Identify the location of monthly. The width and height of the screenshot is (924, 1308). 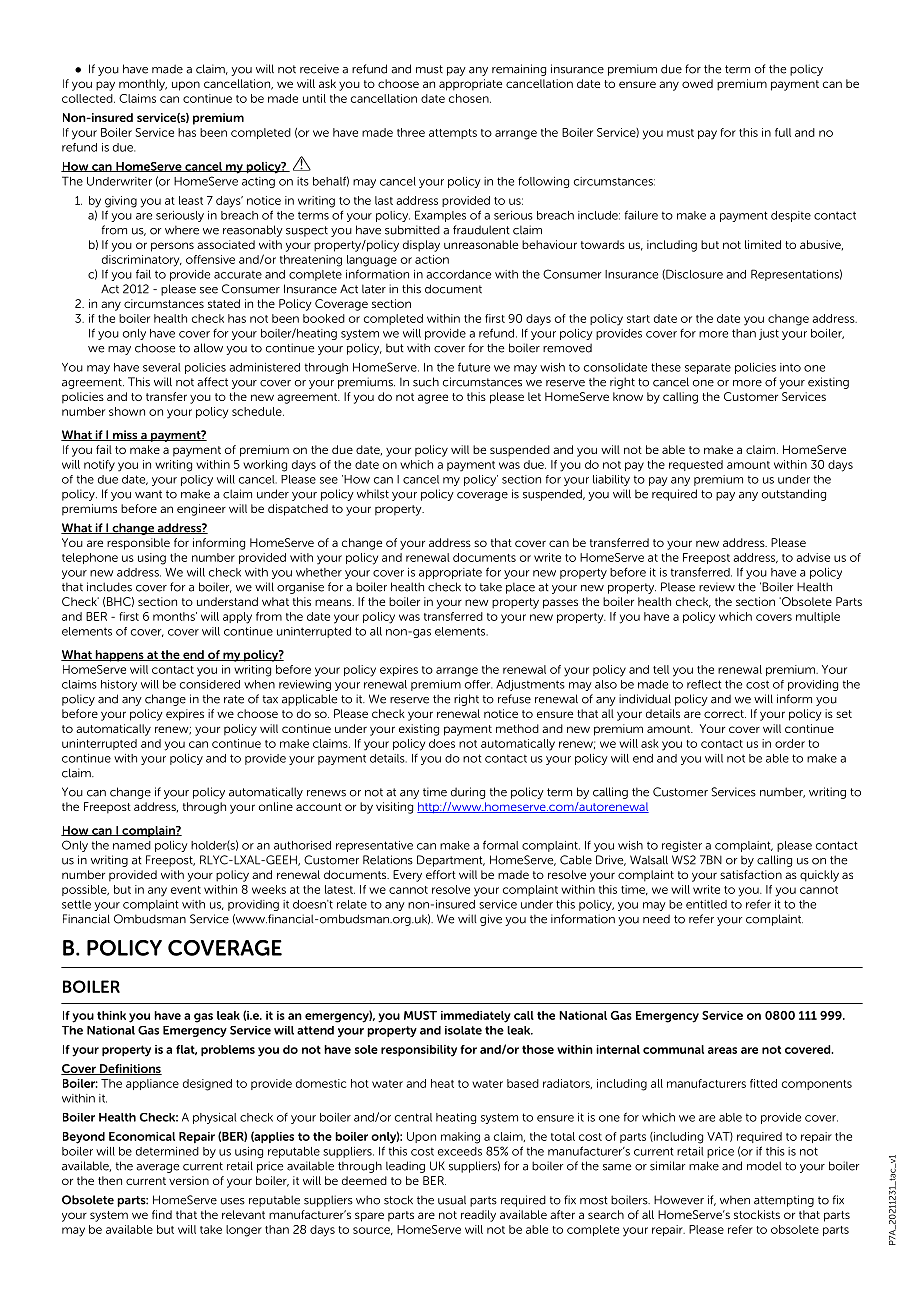
(143, 85).
